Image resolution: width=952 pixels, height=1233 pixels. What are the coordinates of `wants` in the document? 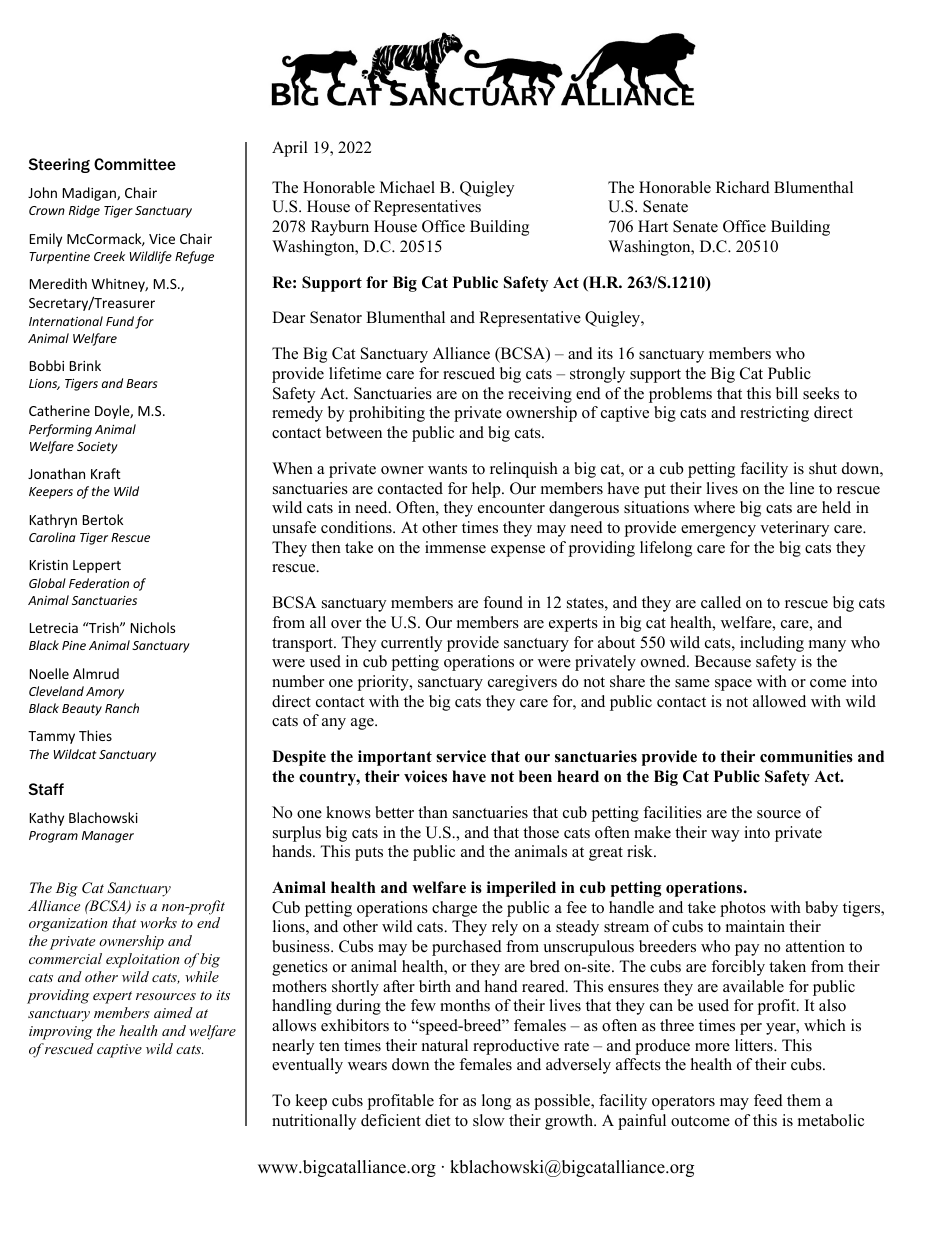 It's located at (447, 469).
